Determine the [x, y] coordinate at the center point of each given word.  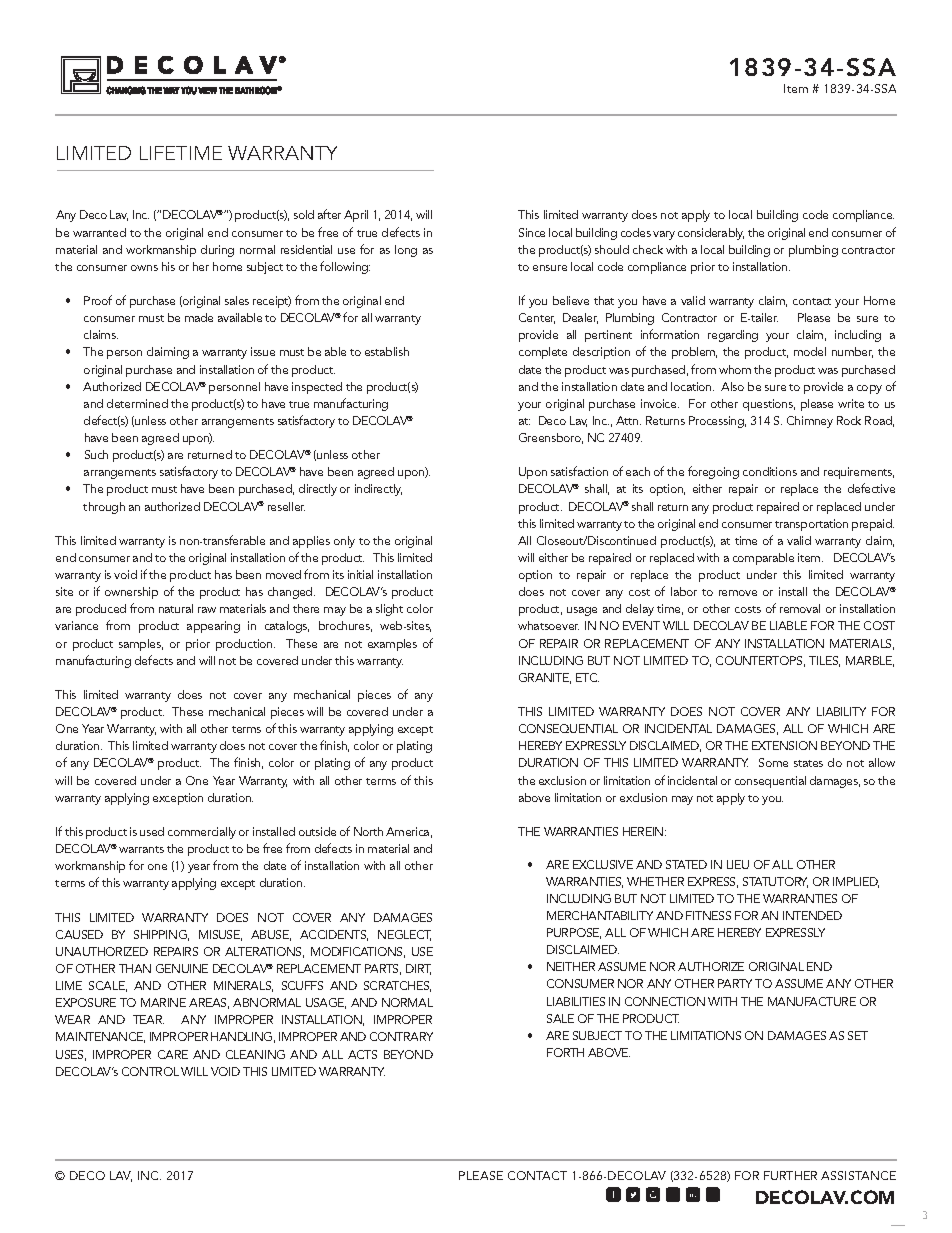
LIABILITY [841, 711]
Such [96, 454]
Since [532, 232]
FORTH [565, 1052]
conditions [770, 471]
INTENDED [812, 915]
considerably [711, 234]
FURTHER [790, 1175]
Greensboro [551, 438]
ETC [587, 677]
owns [144, 268]
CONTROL [150, 1071]
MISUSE [220, 935]
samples [141, 645]
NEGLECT [404, 935]
